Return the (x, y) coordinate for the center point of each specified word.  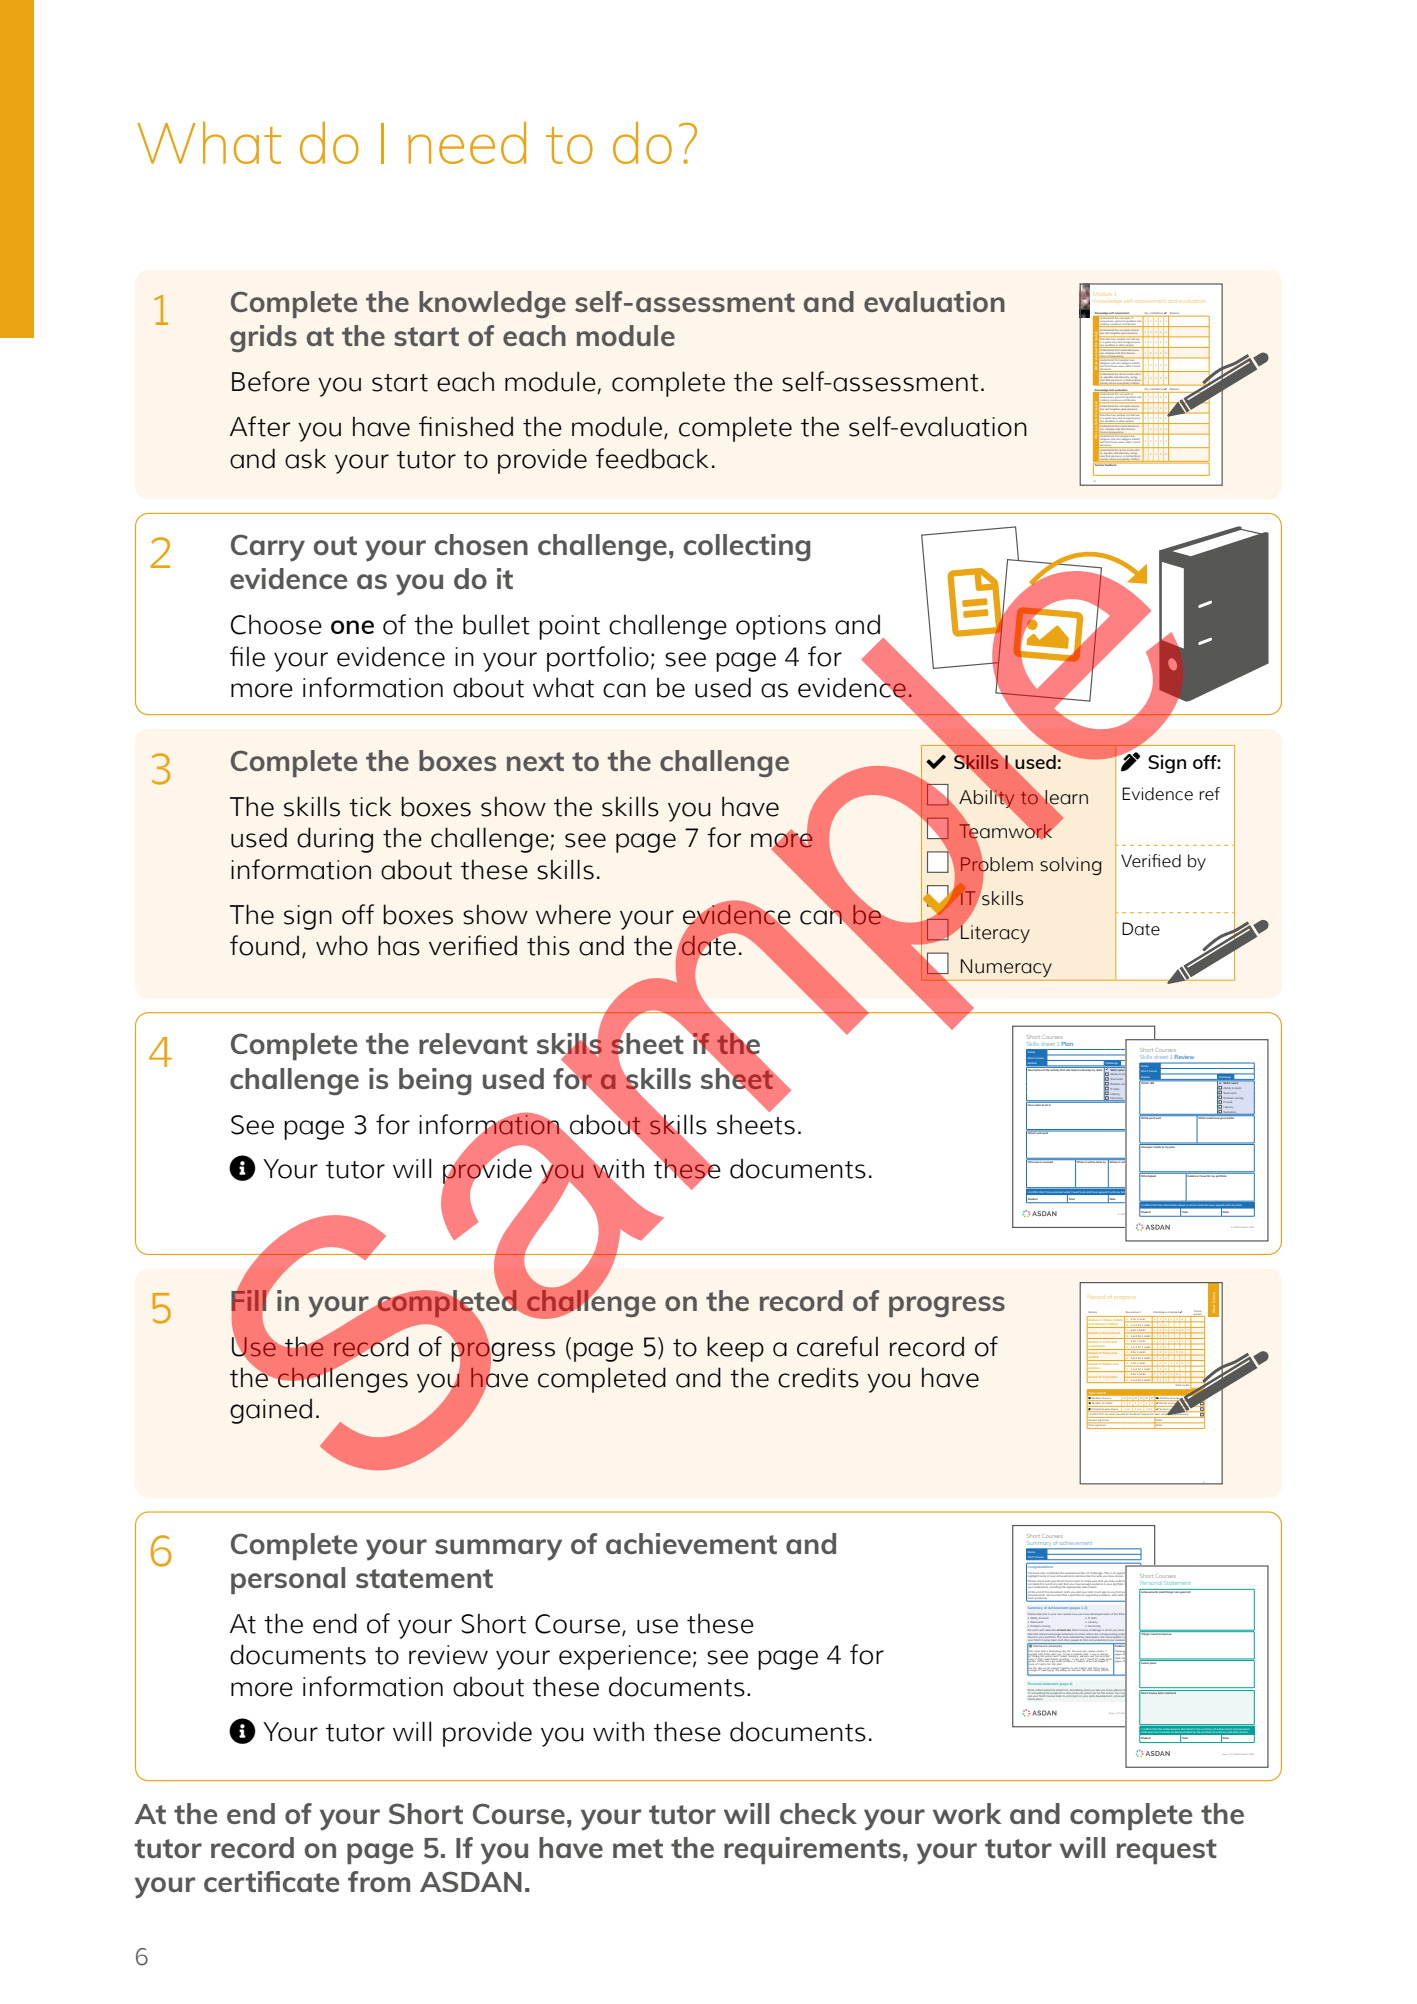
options (781, 627)
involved (1048, 1161)
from (379, 1881)
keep (735, 1349)
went (1152, 1117)
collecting (747, 547)
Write (1031, 1691)
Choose (276, 624)
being (435, 1081)
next (535, 761)
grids (263, 338)
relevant (473, 1043)
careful (837, 1346)
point (569, 627)
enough (1086, 1584)
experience (625, 1657)
